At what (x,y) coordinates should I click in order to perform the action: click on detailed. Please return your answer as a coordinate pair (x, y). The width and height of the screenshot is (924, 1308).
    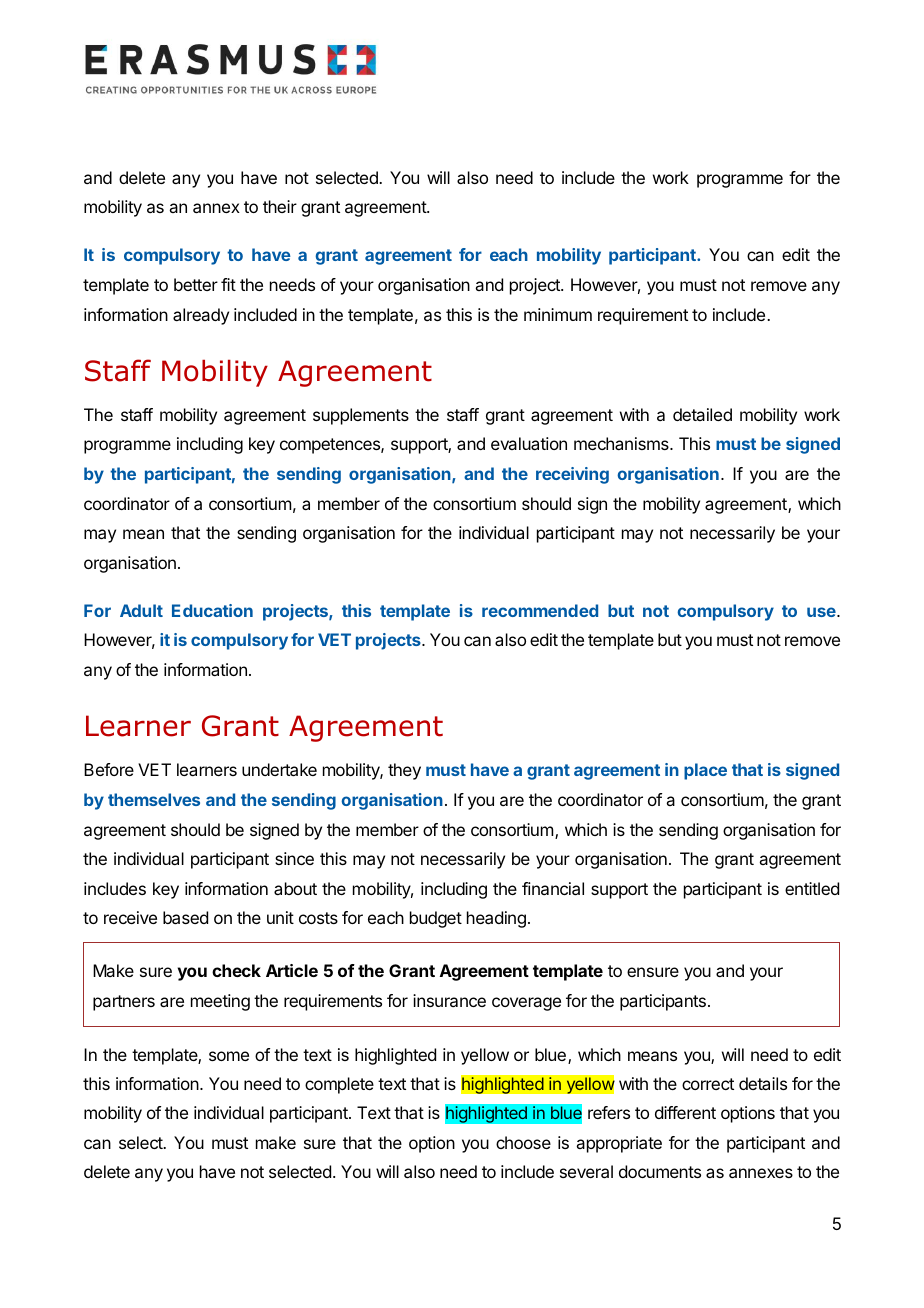
    Looking at the image, I should click on (702, 414).
